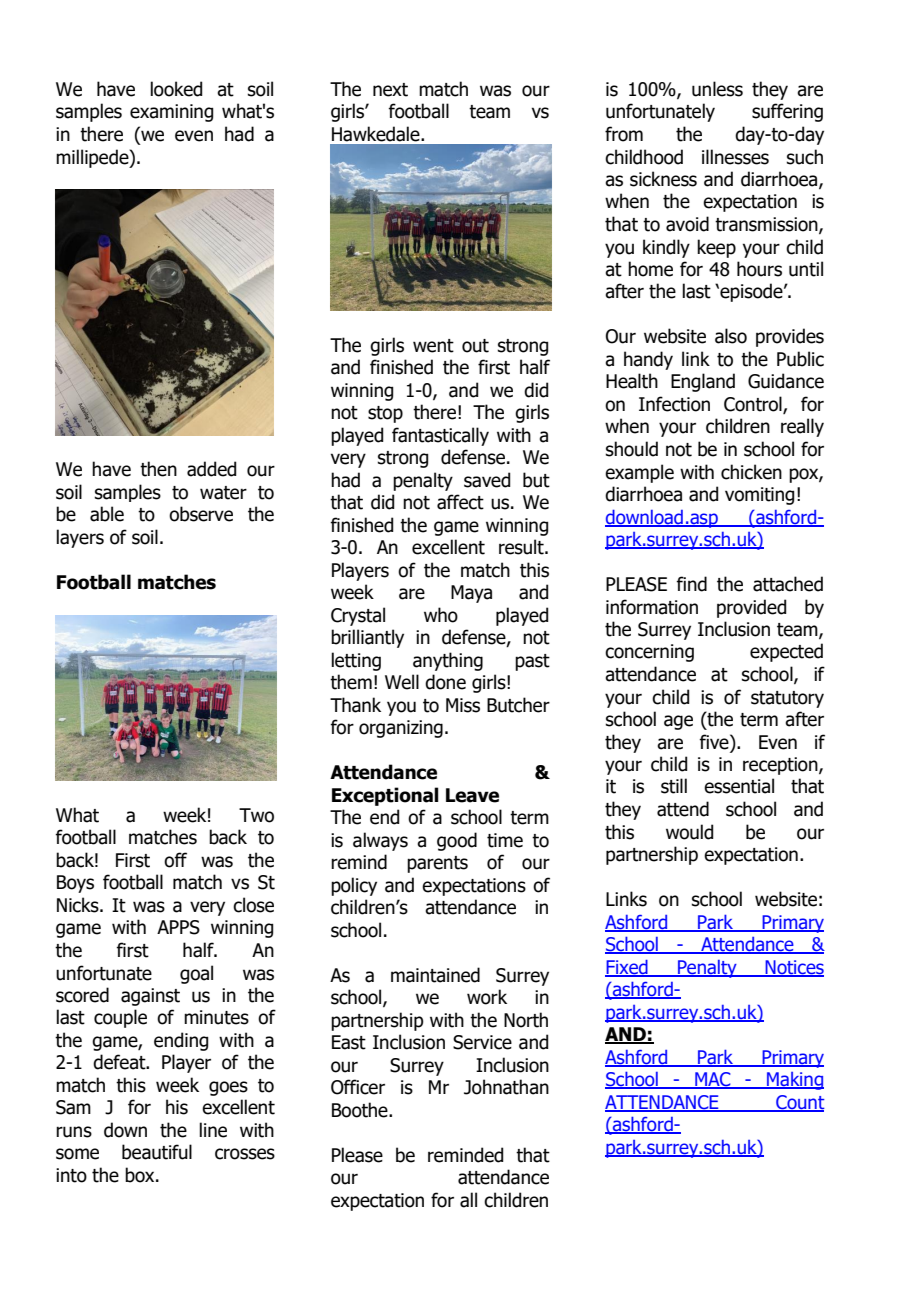 The width and height of the page is (924, 1308). What do you see at coordinates (441, 615) in the page?
I see `who` at bounding box center [441, 615].
